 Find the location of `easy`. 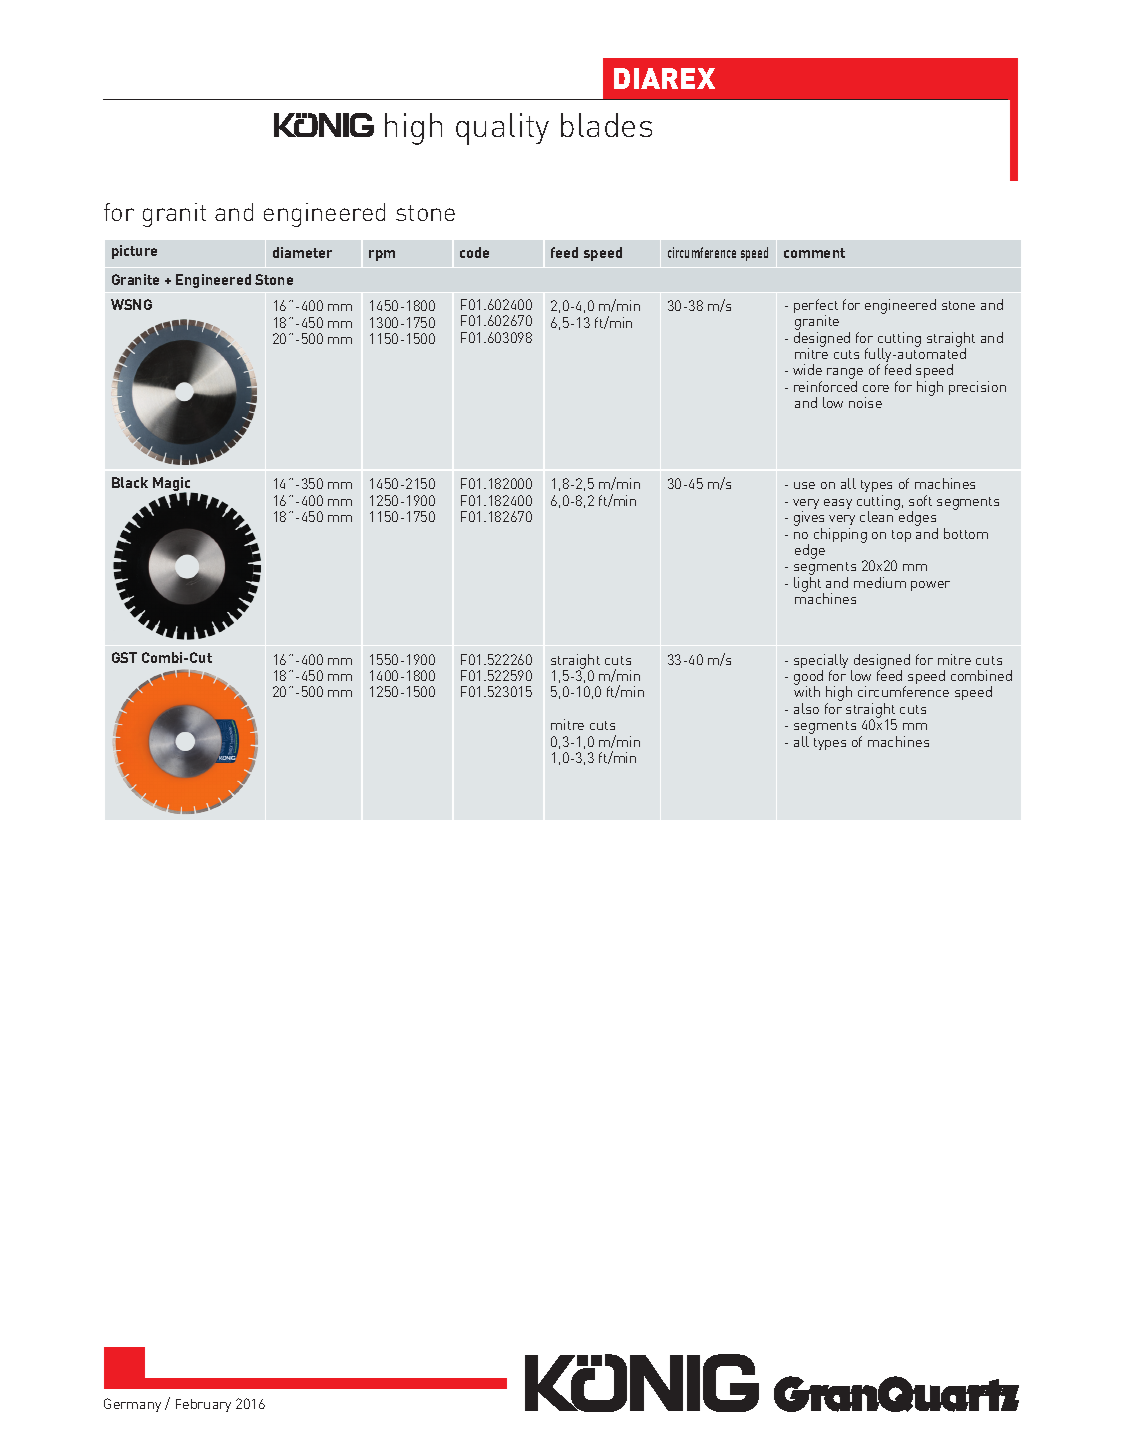

easy is located at coordinates (838, 504).
